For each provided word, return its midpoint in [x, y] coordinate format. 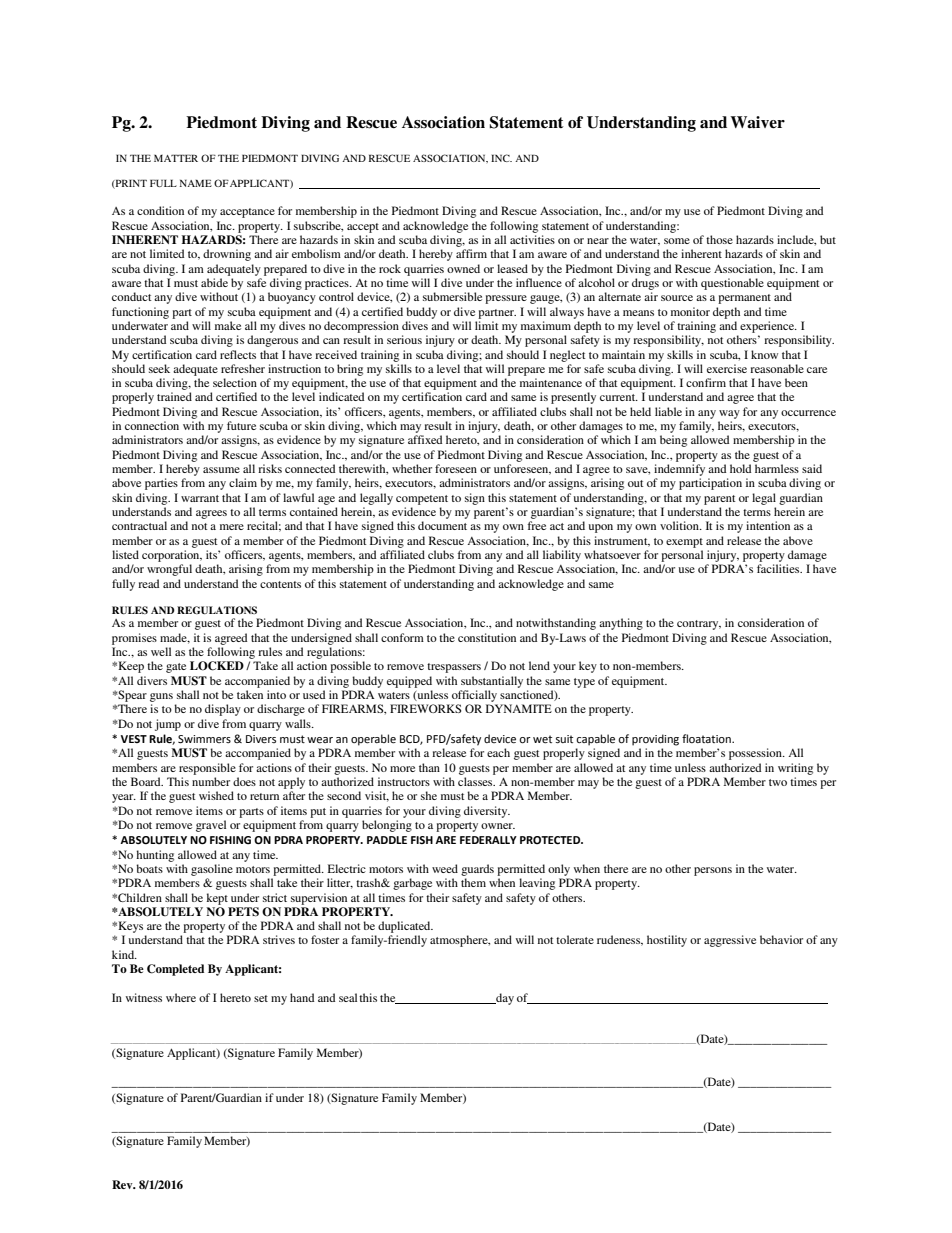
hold [740, 468]
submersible [452, 296]
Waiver [757, 122]
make [228, 325]
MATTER [176, 158]
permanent [744, 299]
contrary [699, 625]
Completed [175, 970]
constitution [487, 637]
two [778, 782]
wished [216, 795]
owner [498, 826]
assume [221, 470]
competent [422, 500]
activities [532, 239]
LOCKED [217, 666]
